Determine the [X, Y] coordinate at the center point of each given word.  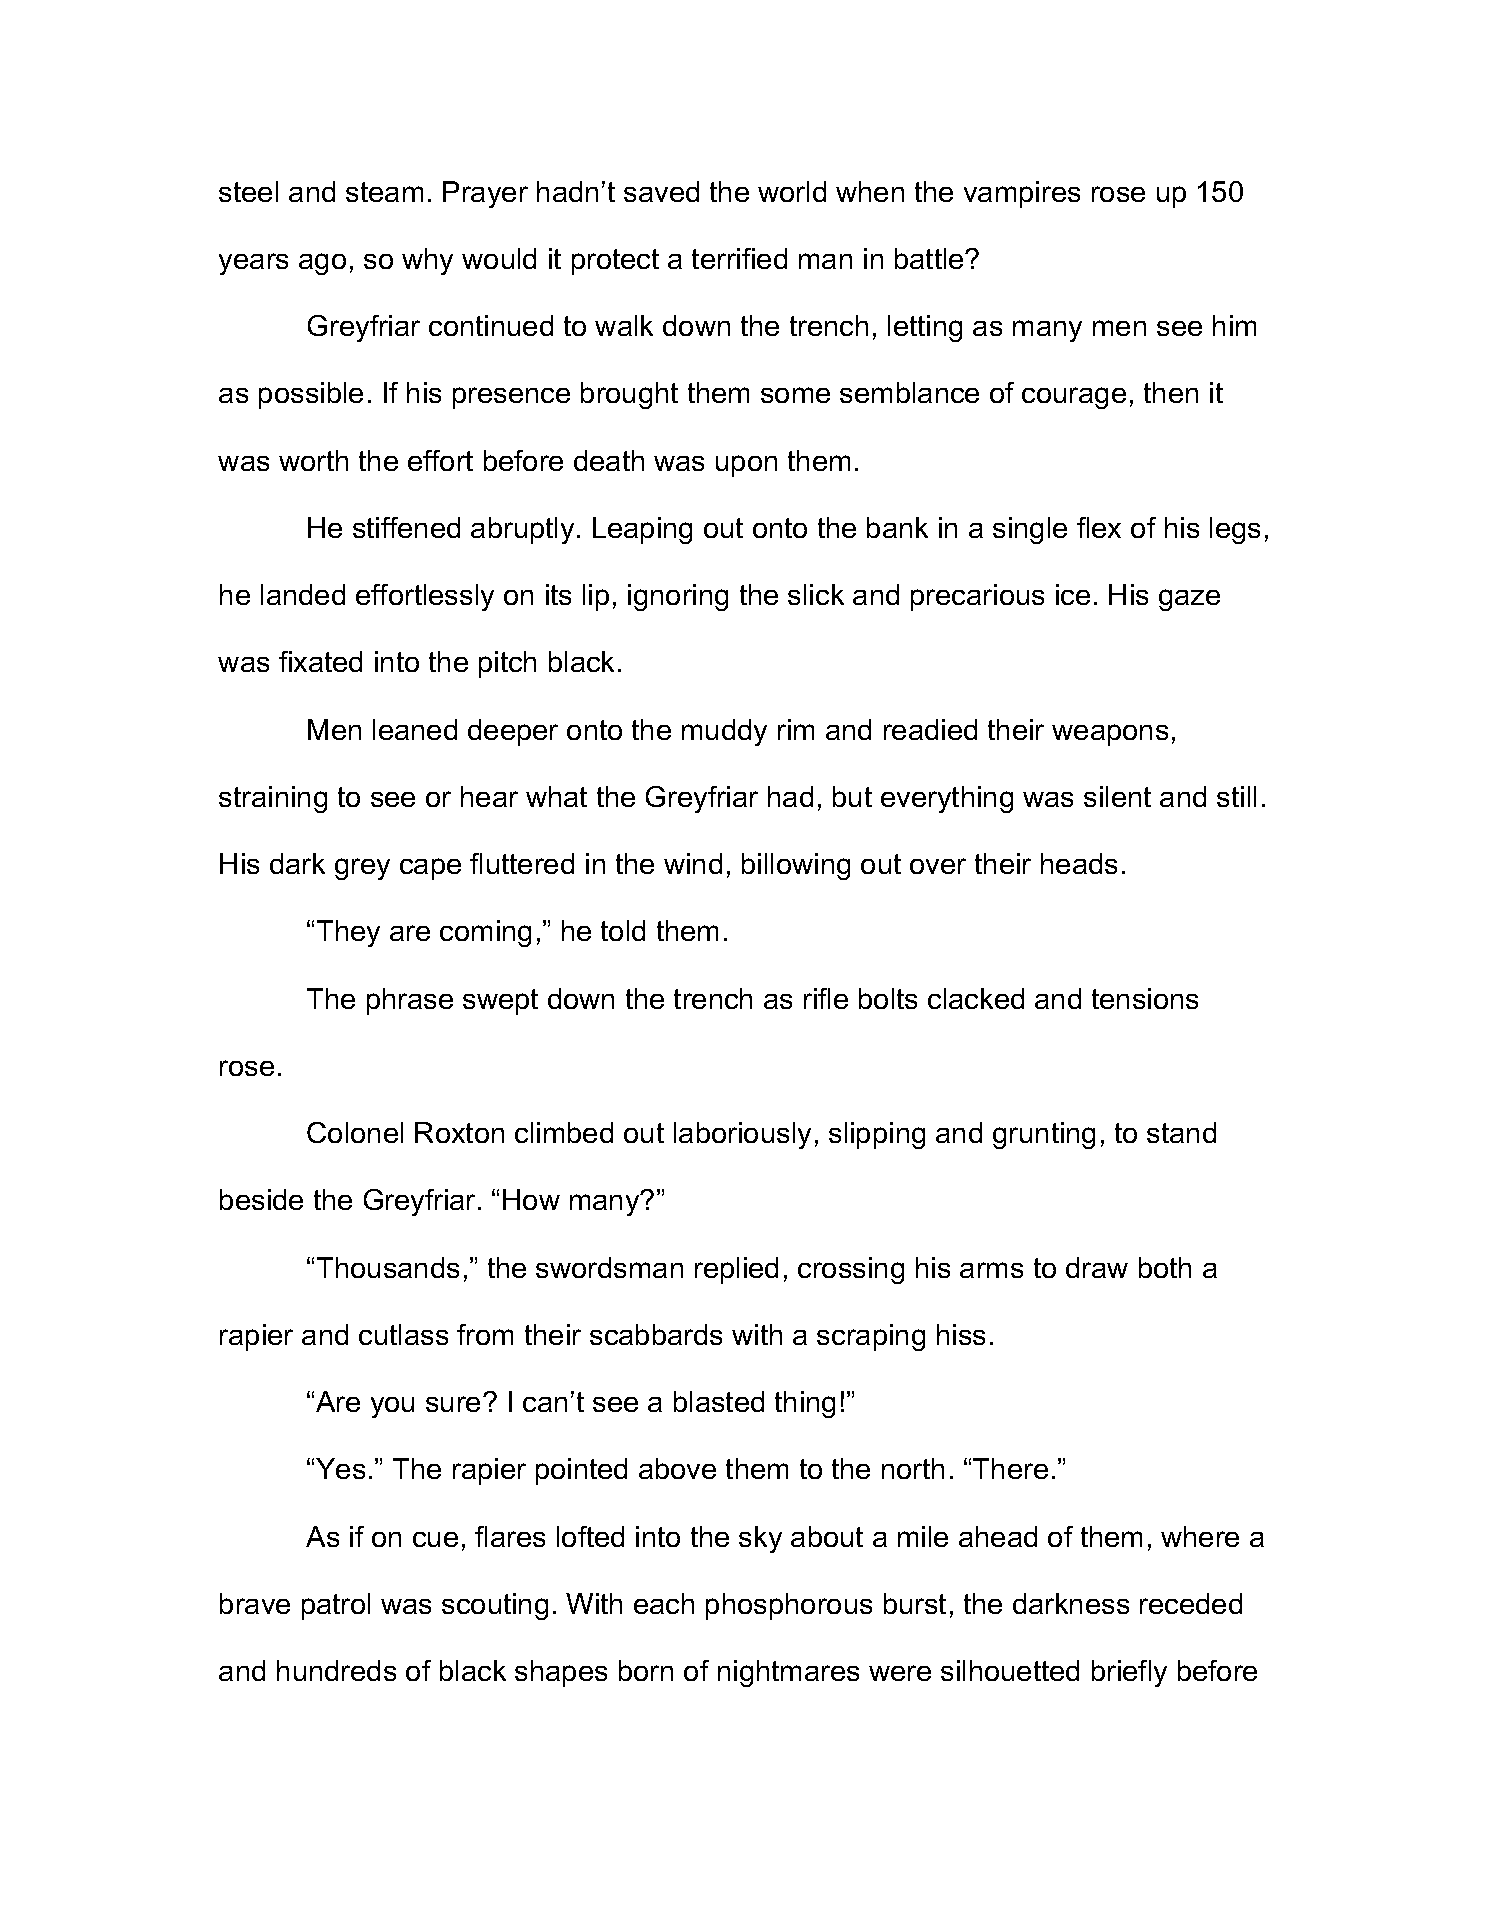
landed [303, 594]
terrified [739, 258]
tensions [1145, 998]
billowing [796, 866]
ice [1073, 594]
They [348, 933]
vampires [1022, 194]
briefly [1129, 1673]
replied [736, 1270]
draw [1097, 1267]
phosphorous [789, 1606]
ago [322, 264]
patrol [336, 1606]
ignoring [678, 597]
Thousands [388, 1267]
